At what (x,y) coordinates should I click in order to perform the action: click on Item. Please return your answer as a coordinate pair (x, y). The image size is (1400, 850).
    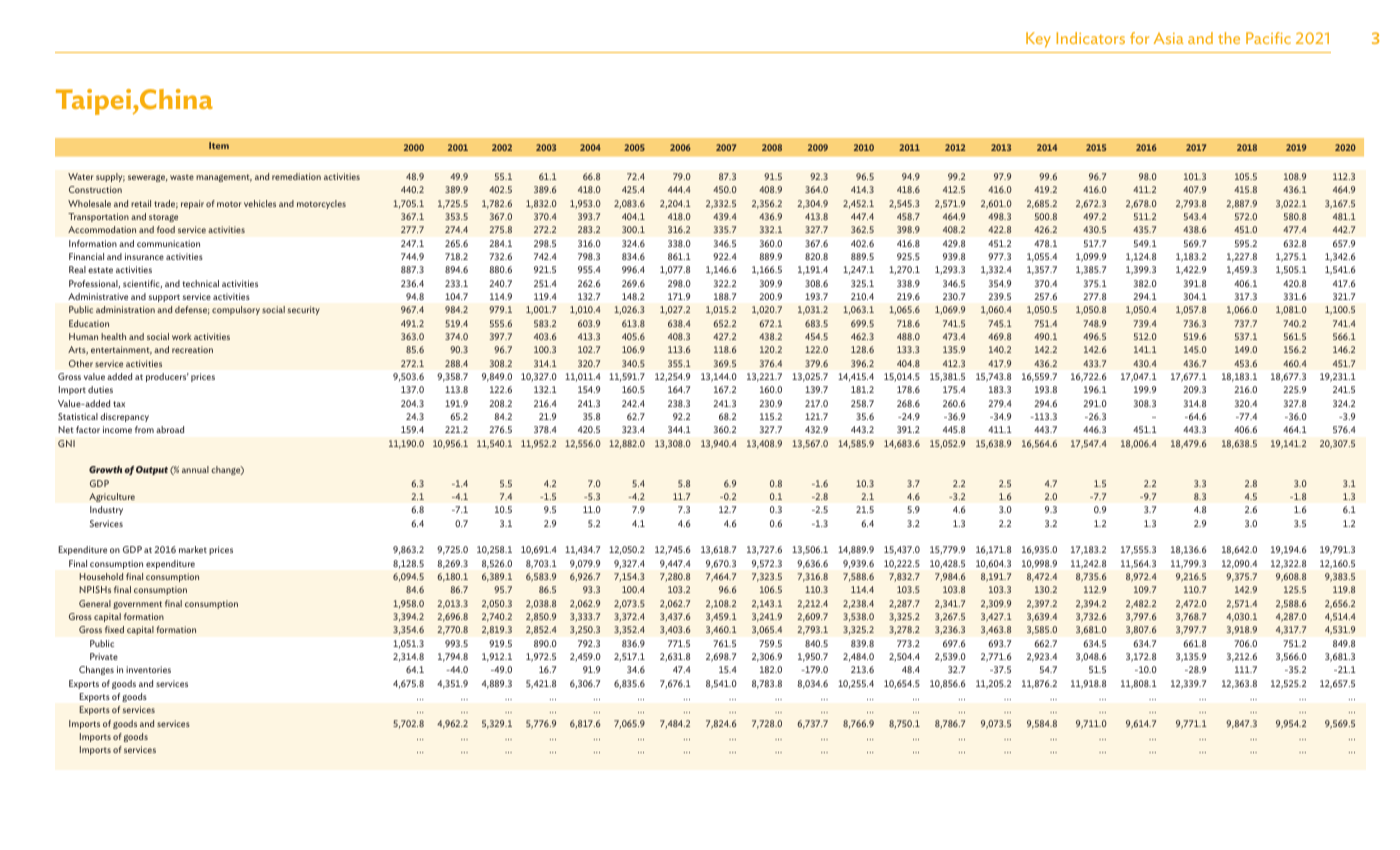
    Looking at the image, I should click on (219, 145).
